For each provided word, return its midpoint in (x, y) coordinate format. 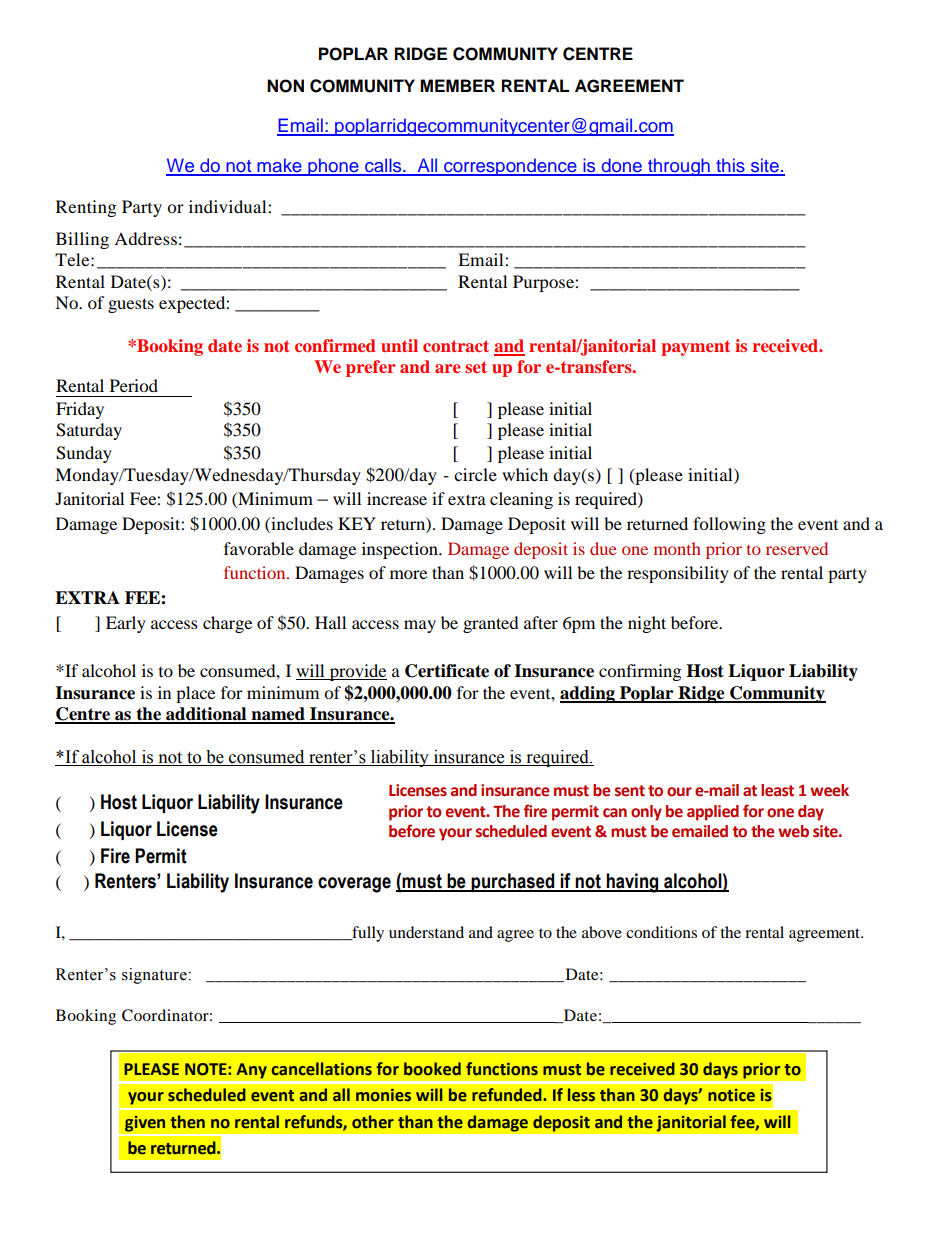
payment (695, 348)
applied (713, 813)
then (188, 1122)
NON (285, 86)
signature (155, 976)
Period (134, 385)
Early (126, 624)
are (448, 368)
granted (491, 624)
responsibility (678, 574)
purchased (513, 882)
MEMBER (457, 85)
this (730, 166)
